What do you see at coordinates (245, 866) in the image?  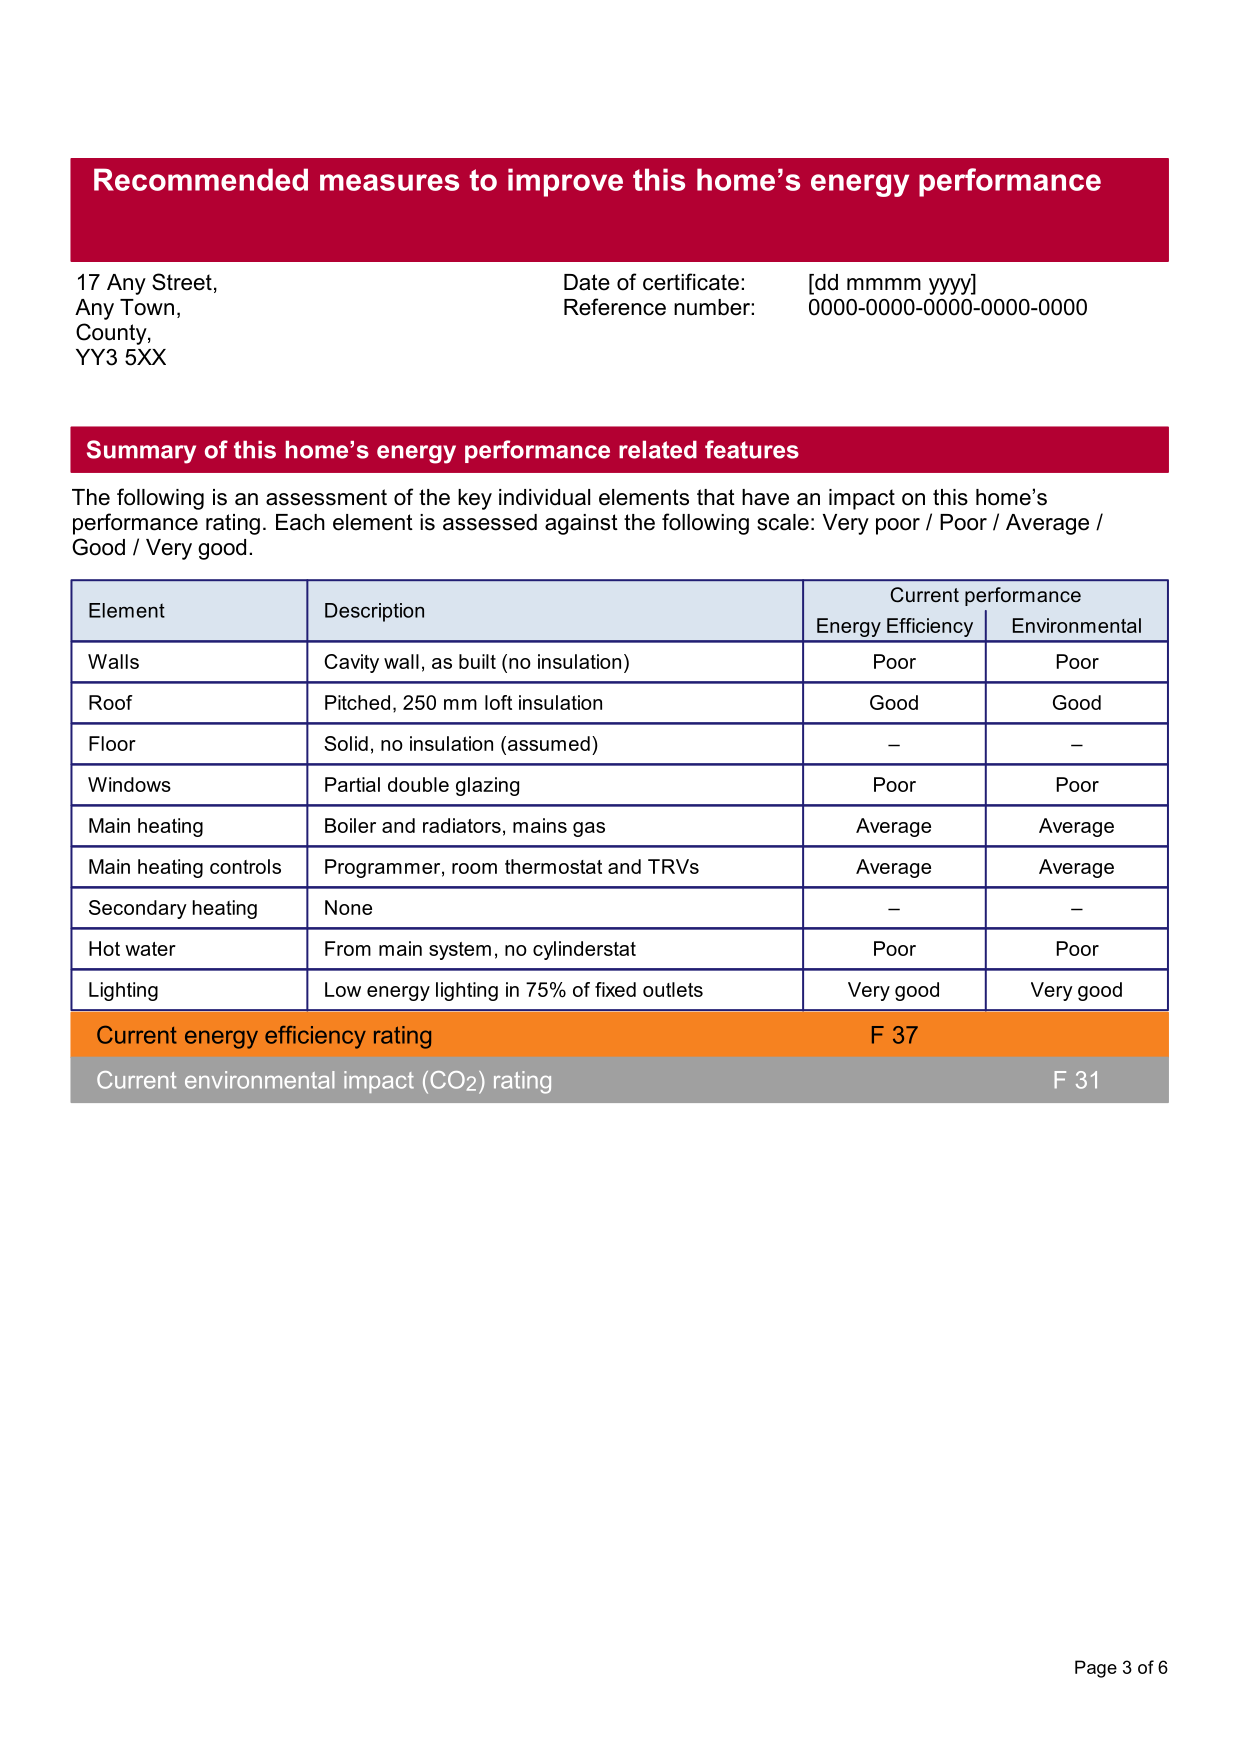 I see `controls` at bounding box center [245, 866].
